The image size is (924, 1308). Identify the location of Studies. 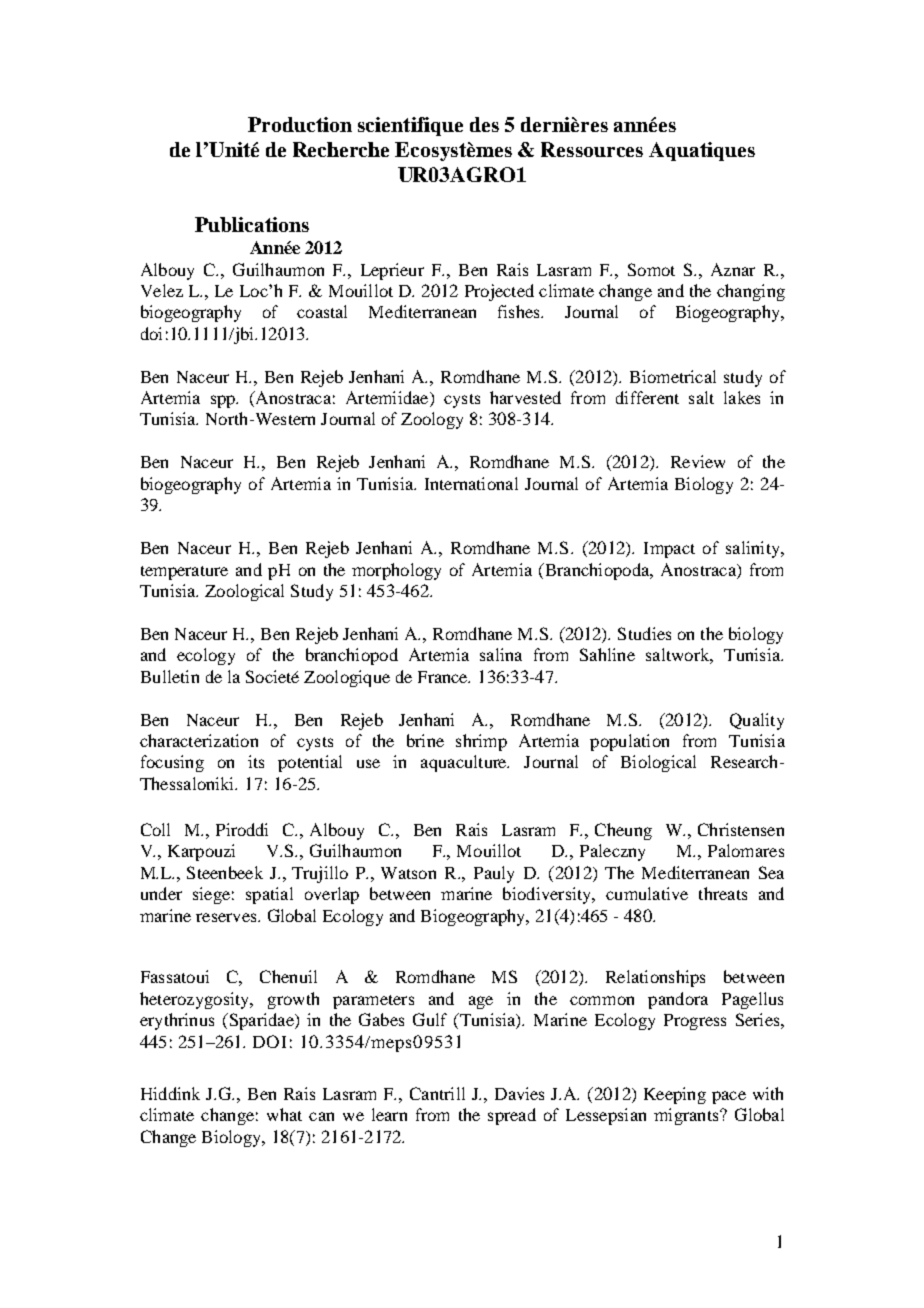
(644, 633).
